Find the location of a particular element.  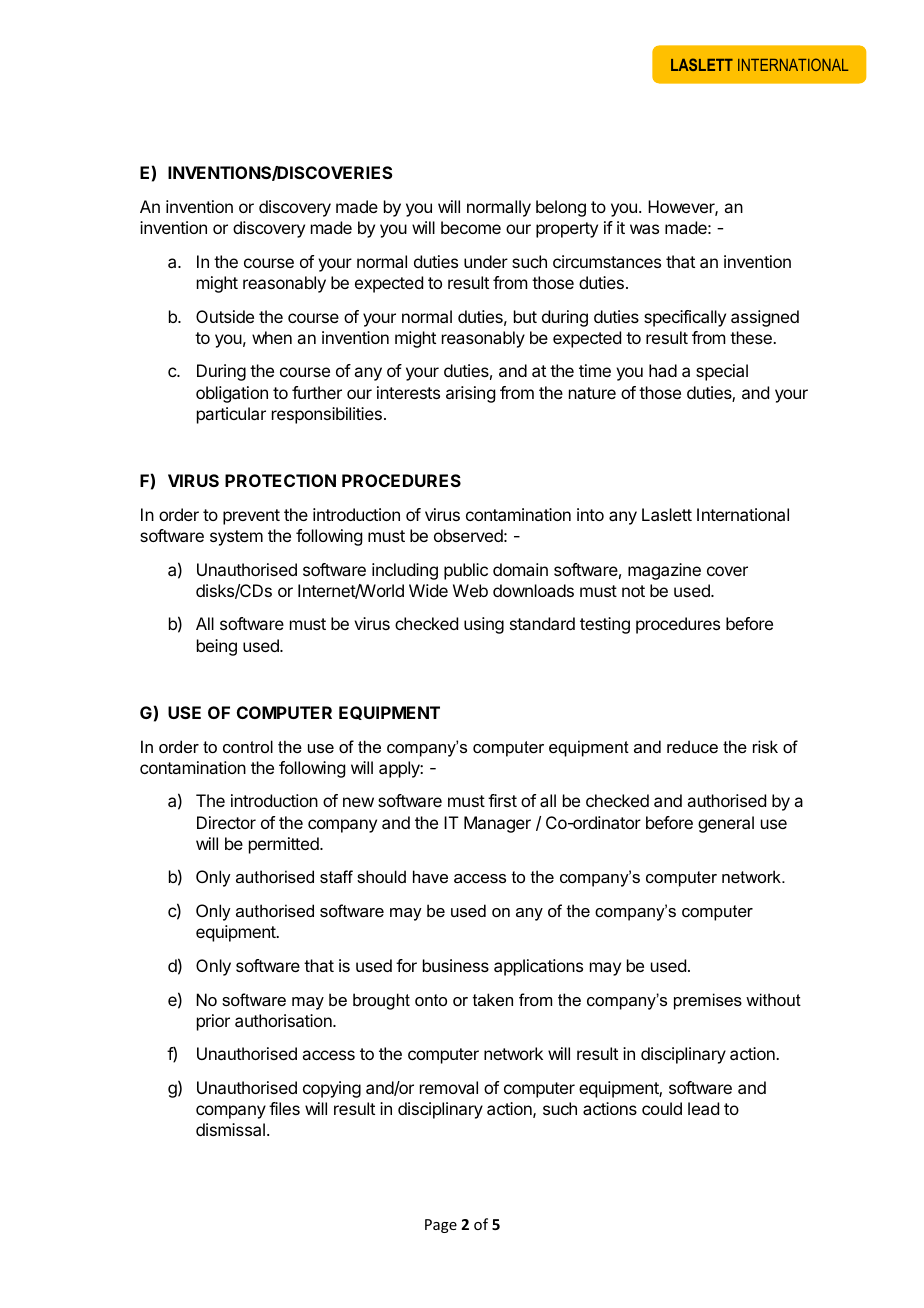

was is located at coordinates (644, 229).
